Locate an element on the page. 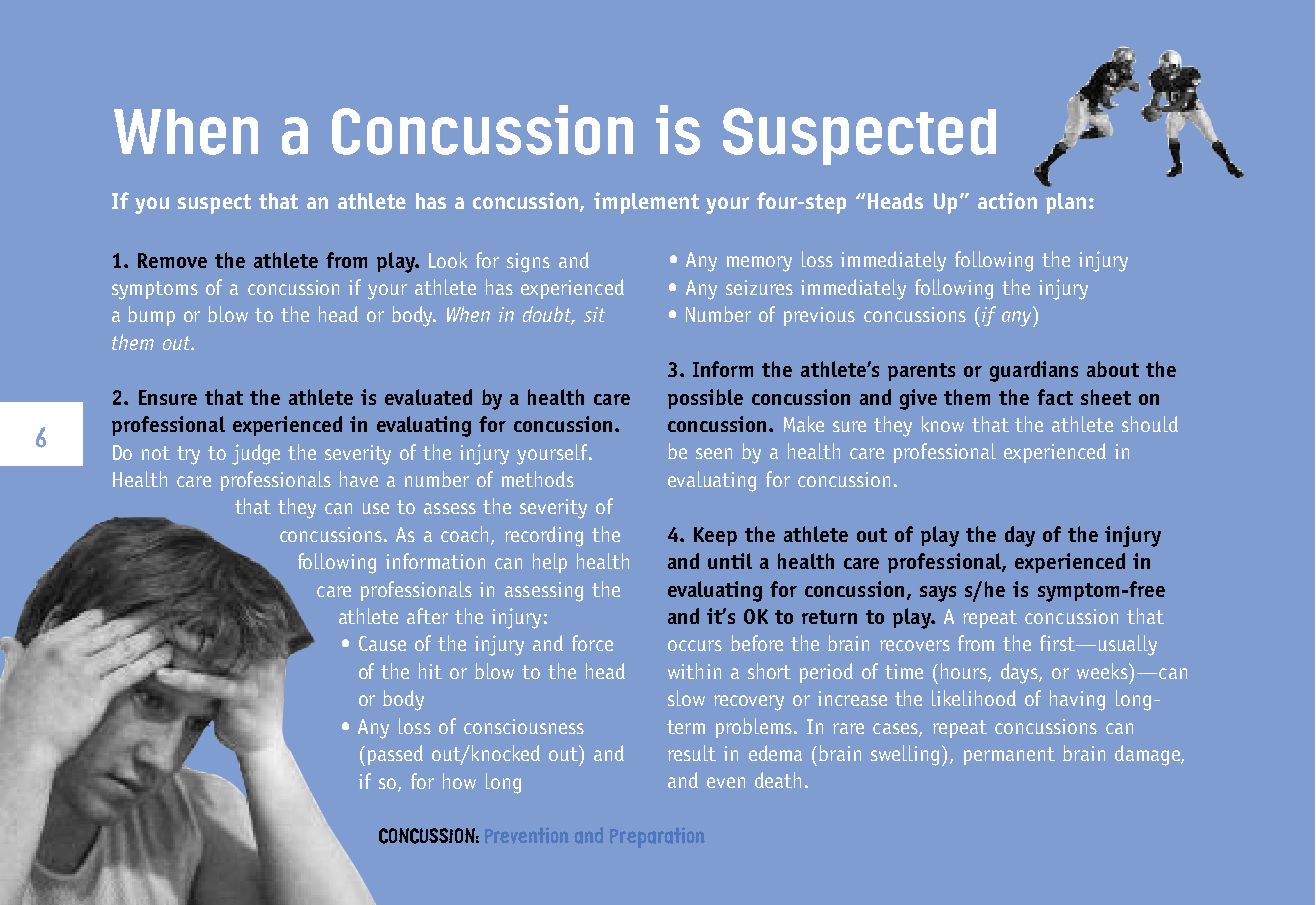 This page has height=905, width=1316. Remove is located at coordinates (172, 260).
